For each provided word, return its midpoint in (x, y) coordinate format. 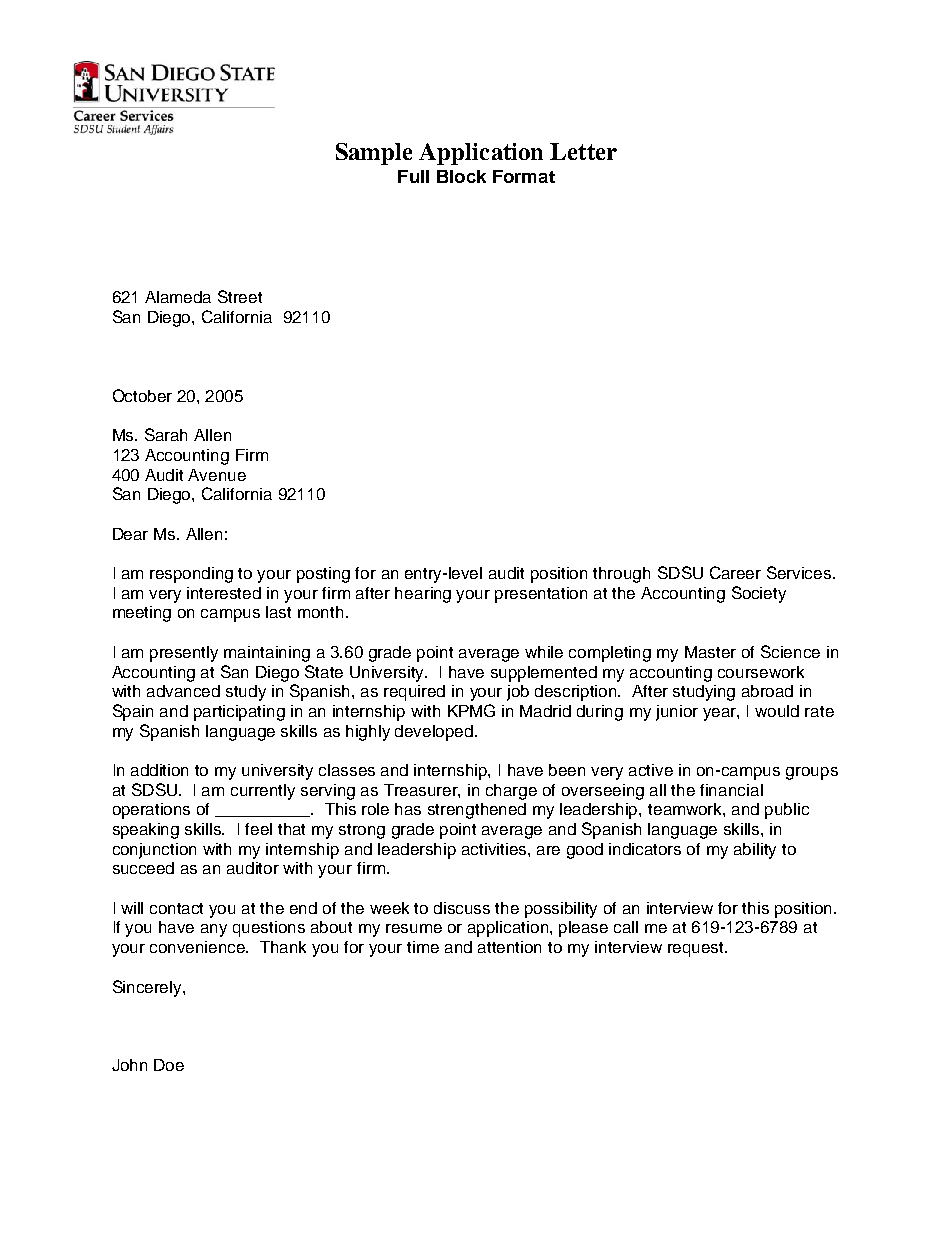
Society (759, 594)
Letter (583, 151)
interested (224, 593)
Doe (169, 1065)
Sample (374, 154)
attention (509, 947)
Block (461, 176)
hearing (423, 595)
